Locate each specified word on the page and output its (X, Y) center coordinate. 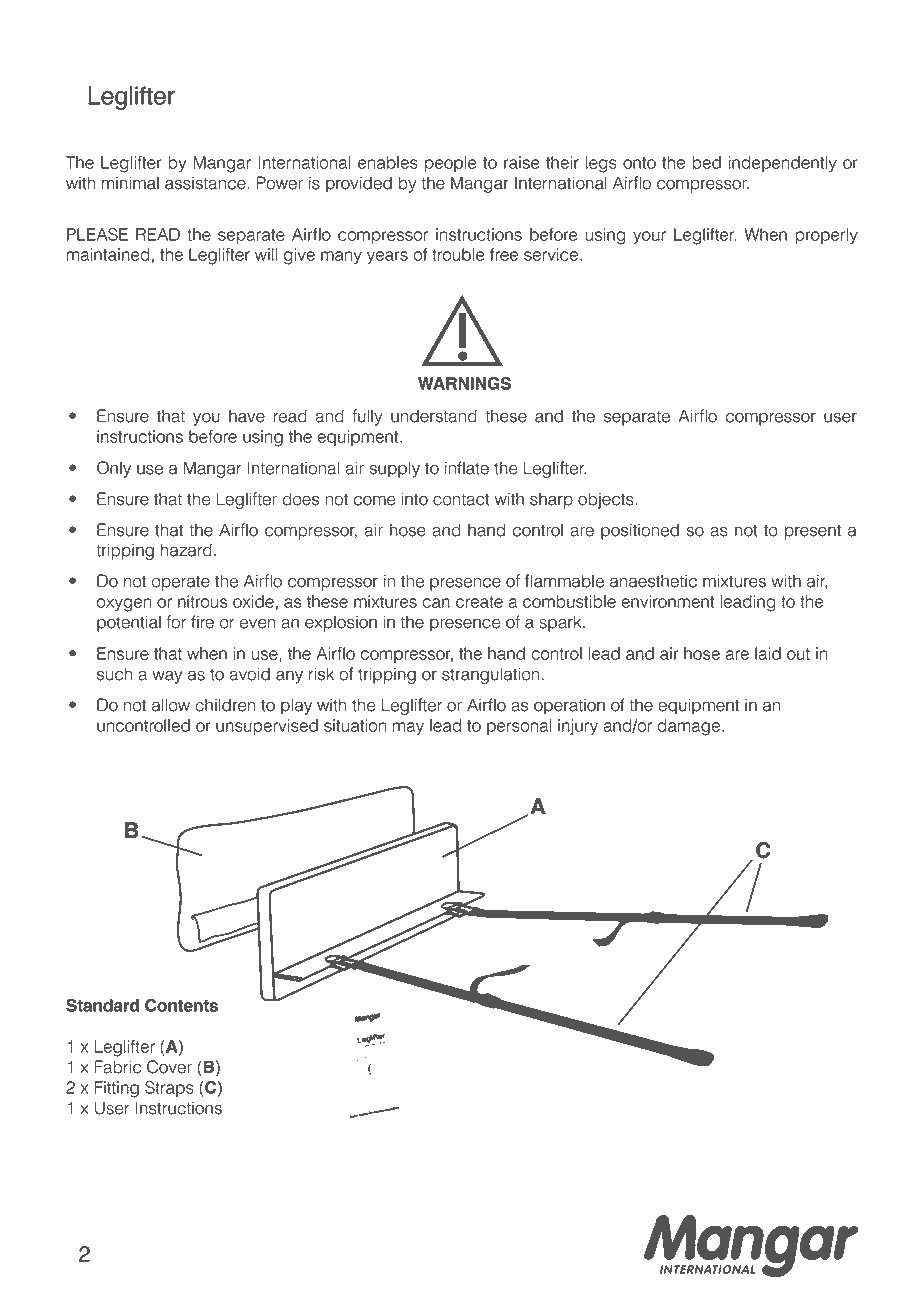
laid (768, 653)
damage (689, 727)
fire (202, 622)
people (451, 164)
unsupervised (267, 727)
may (408, 728)
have (247, 416)
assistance (205, 183)
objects (607, 500)
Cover (169, 1067)
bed (706, 162)
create (479, 602)
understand (434, 416)
